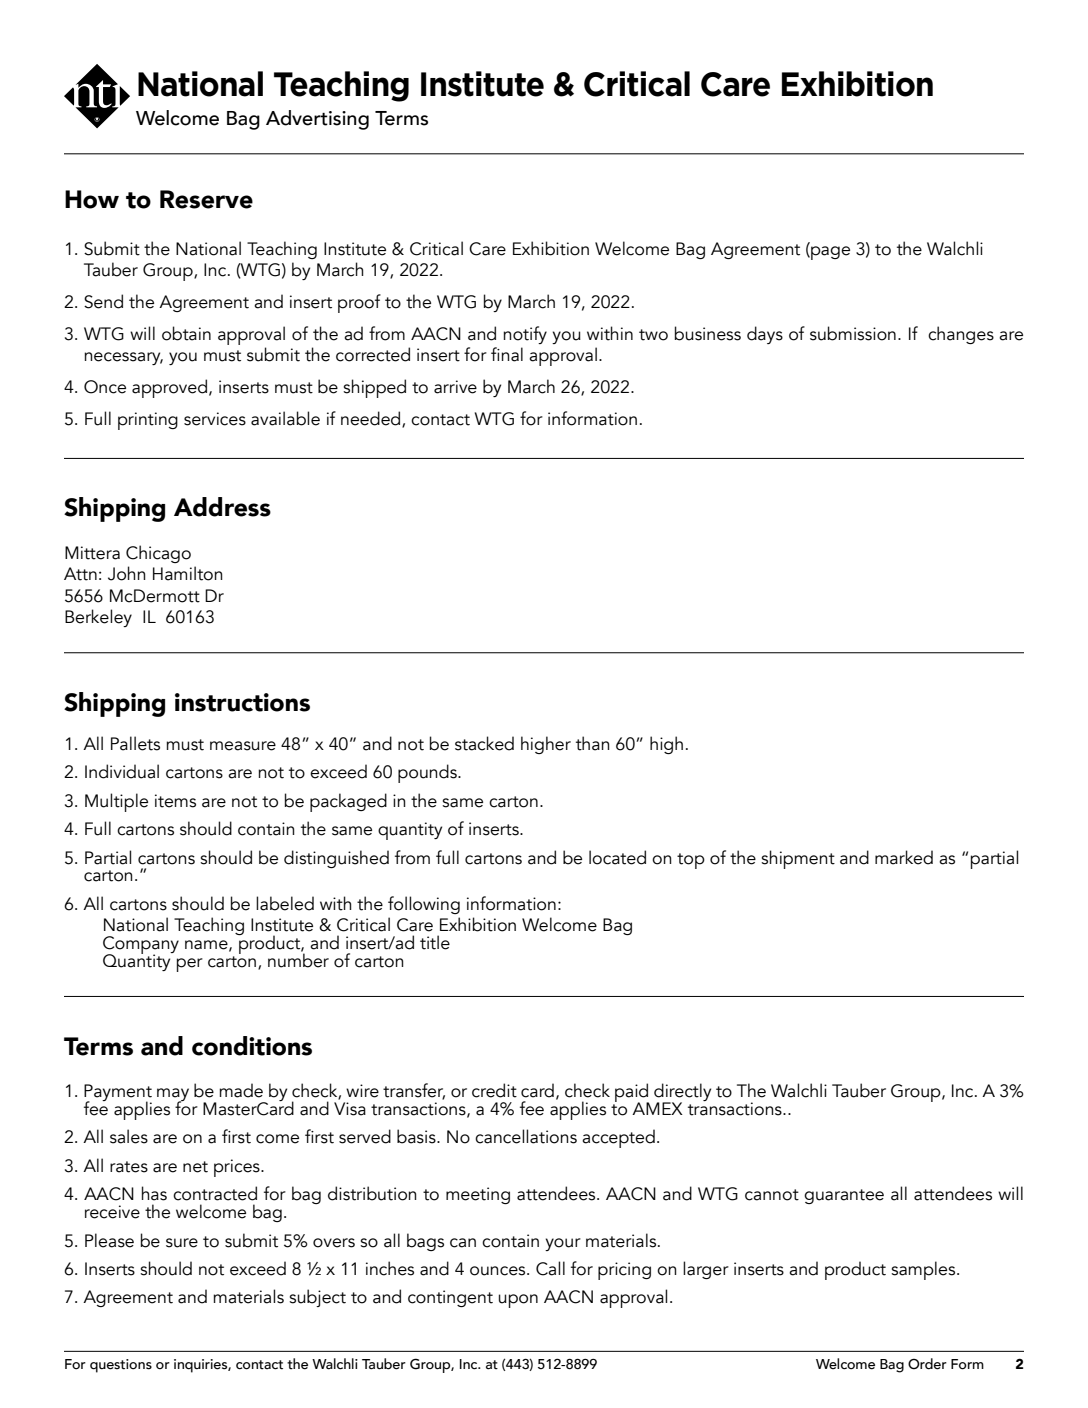 This page has width=1088, height=1408. I want to click on stacked, so click(484, 743).
